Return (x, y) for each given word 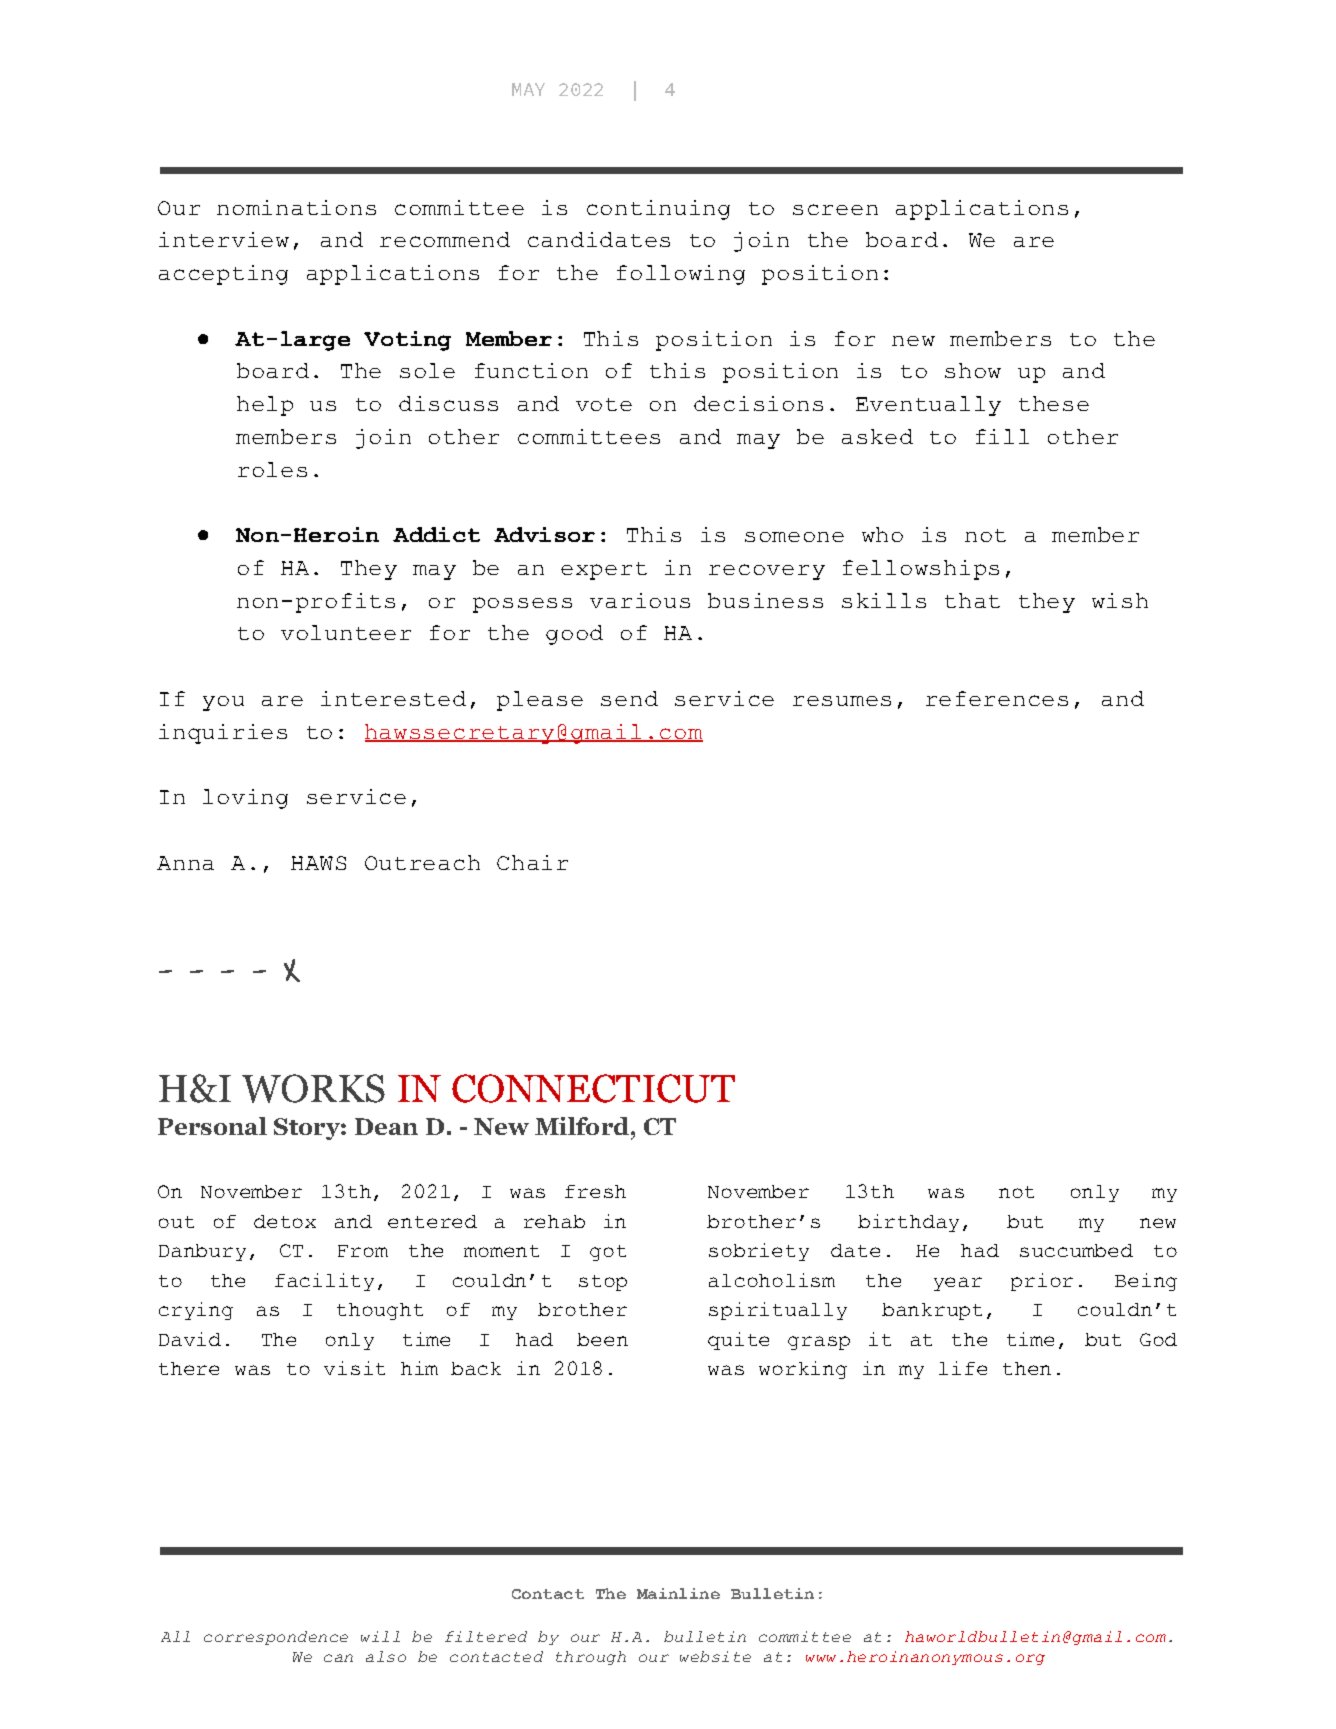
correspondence (276, 1638)
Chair (532, 862)
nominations (296, 207)
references (997, 698)
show (973, 370)
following (681, 275)
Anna (185, 863)
